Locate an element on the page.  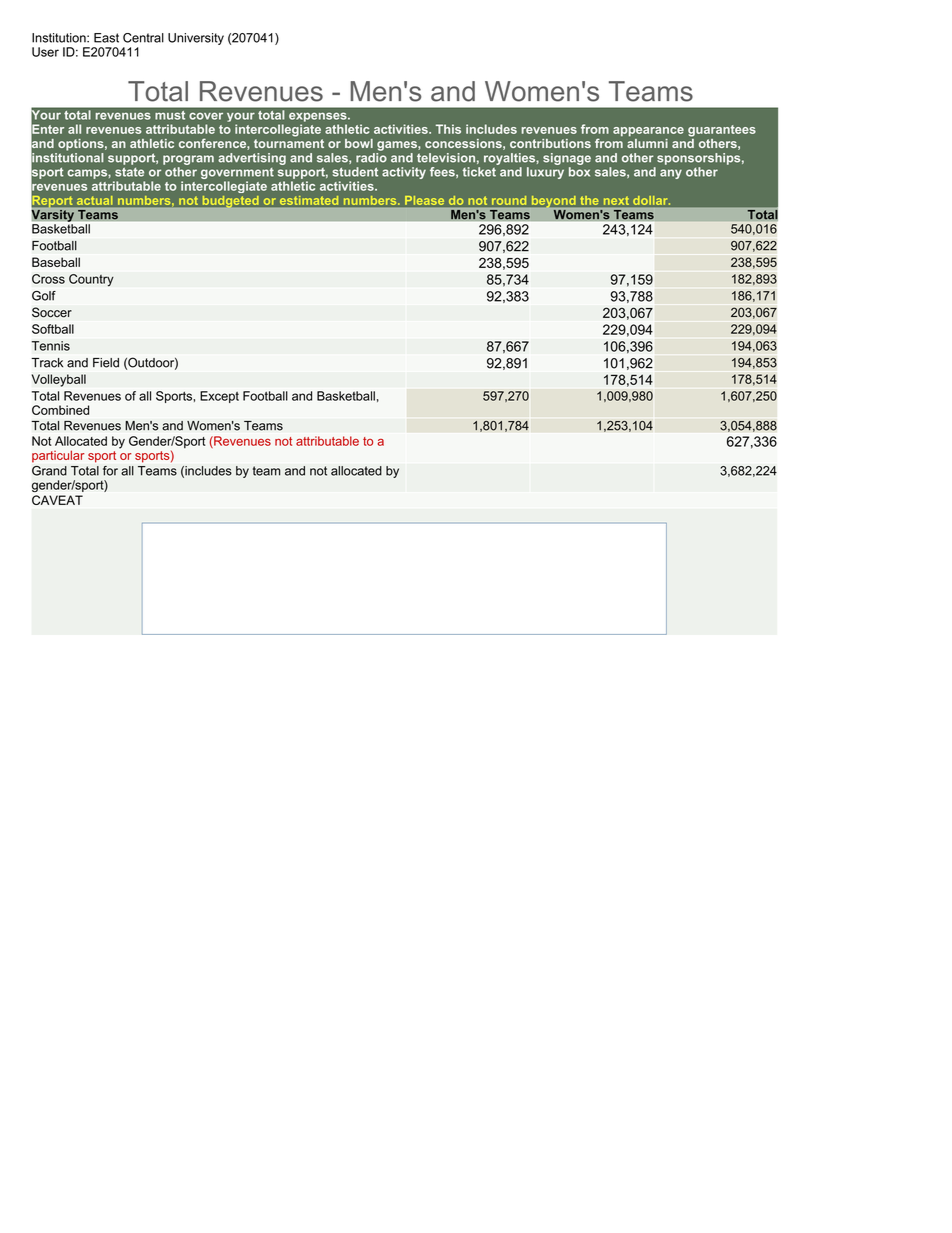
dollar is located at coordinates (649, 200).
